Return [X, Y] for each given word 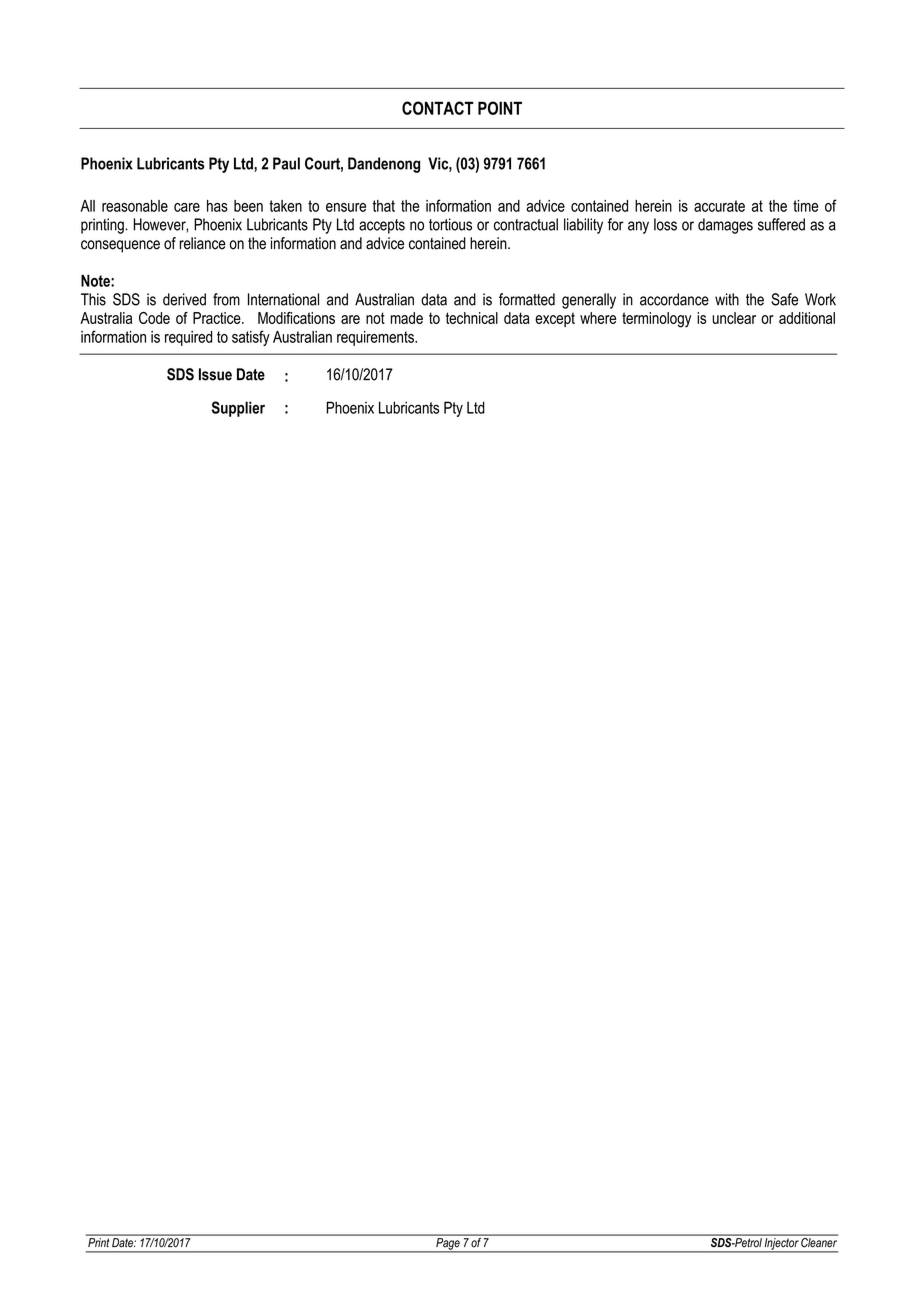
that [384, 206]
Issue [215, 374]
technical [472, 318]
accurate [719, 206]
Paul [286, 163]
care [187, 207]
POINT [500, 108]
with [727, 299]
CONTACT [438, 108]
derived [184, 299]
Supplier [238, 409]
